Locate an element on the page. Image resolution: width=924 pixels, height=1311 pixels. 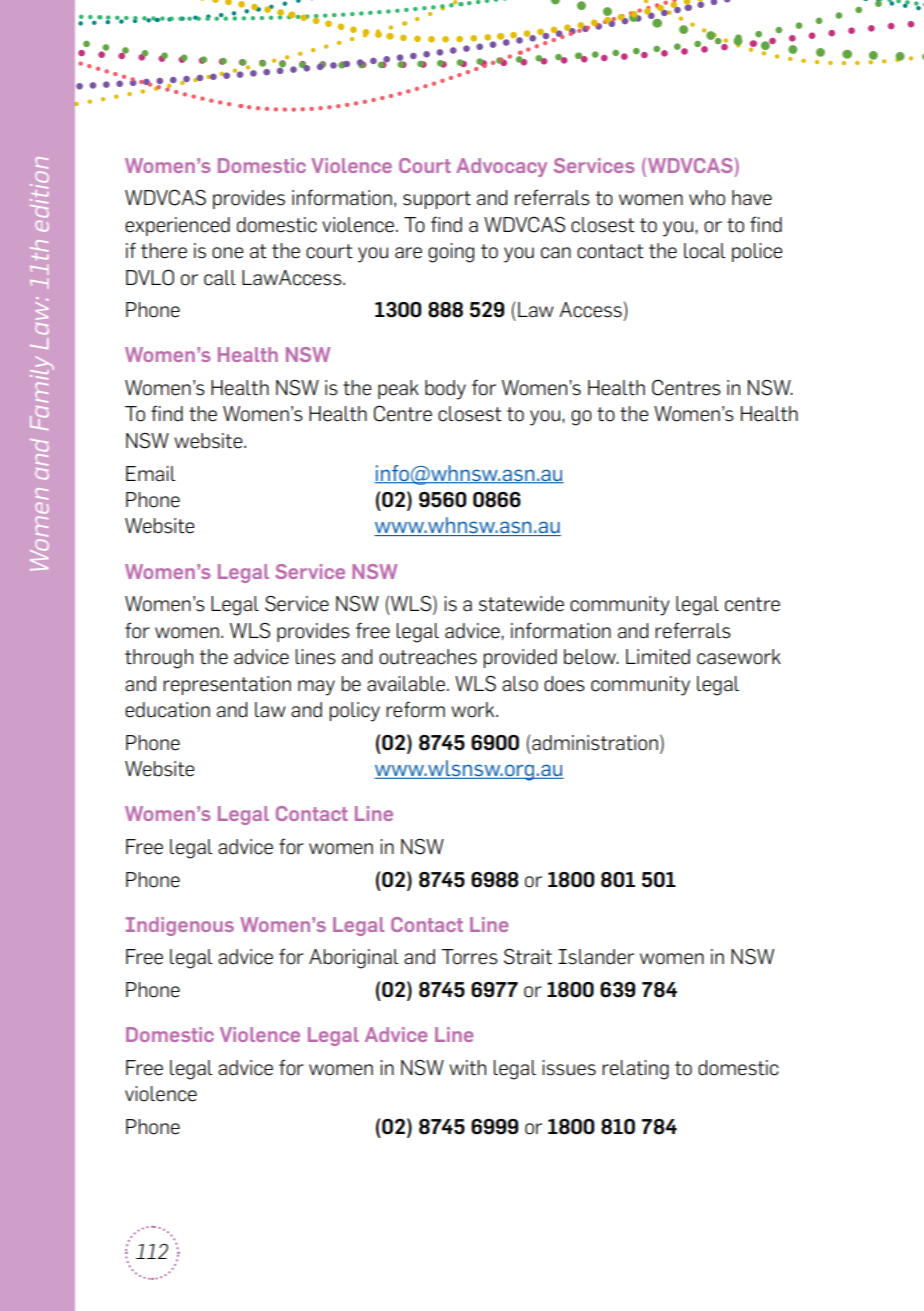
Indigenous is located at coordinates (180, 926).
